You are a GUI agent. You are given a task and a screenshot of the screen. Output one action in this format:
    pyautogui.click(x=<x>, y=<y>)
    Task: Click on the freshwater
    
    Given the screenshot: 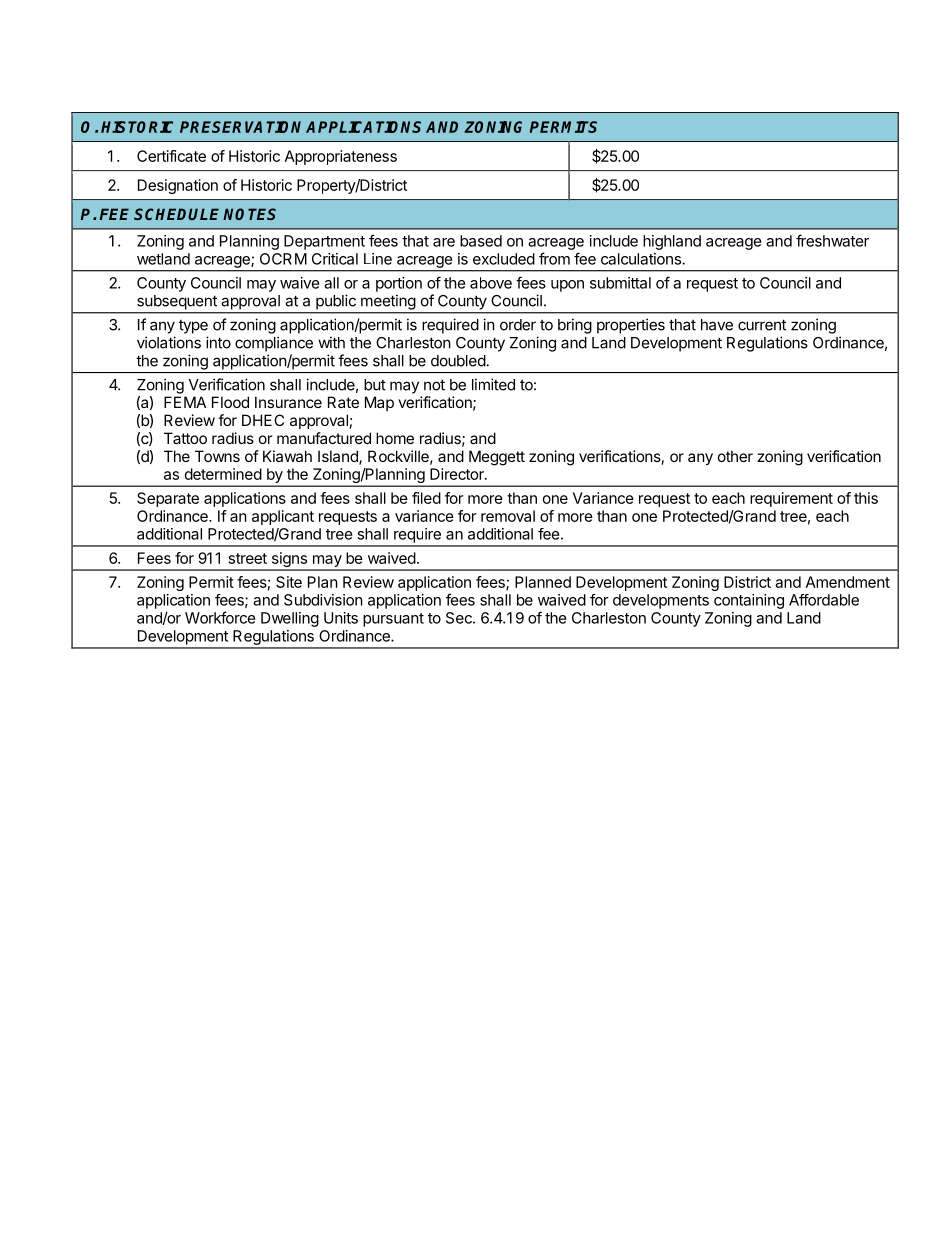 What is the action you would take?
    pyautogui.click(x=832, y=240)
